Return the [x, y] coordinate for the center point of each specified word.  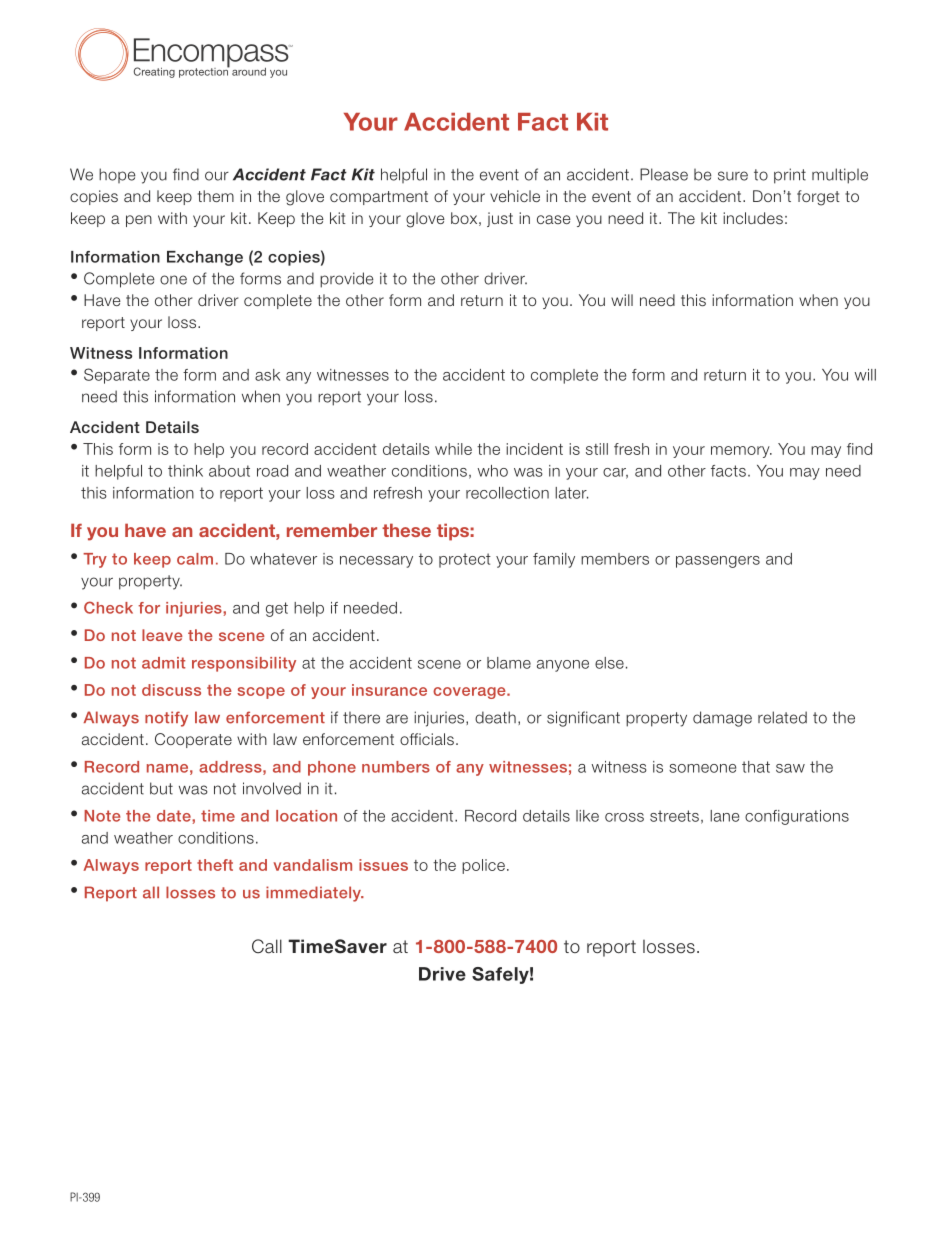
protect [465, 560]
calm [195, 559]
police [483, 866]
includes [753, 218]
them [216, 196]
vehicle [515, 196]
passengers [718, 562]
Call [267, 946]
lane [724, 816]
